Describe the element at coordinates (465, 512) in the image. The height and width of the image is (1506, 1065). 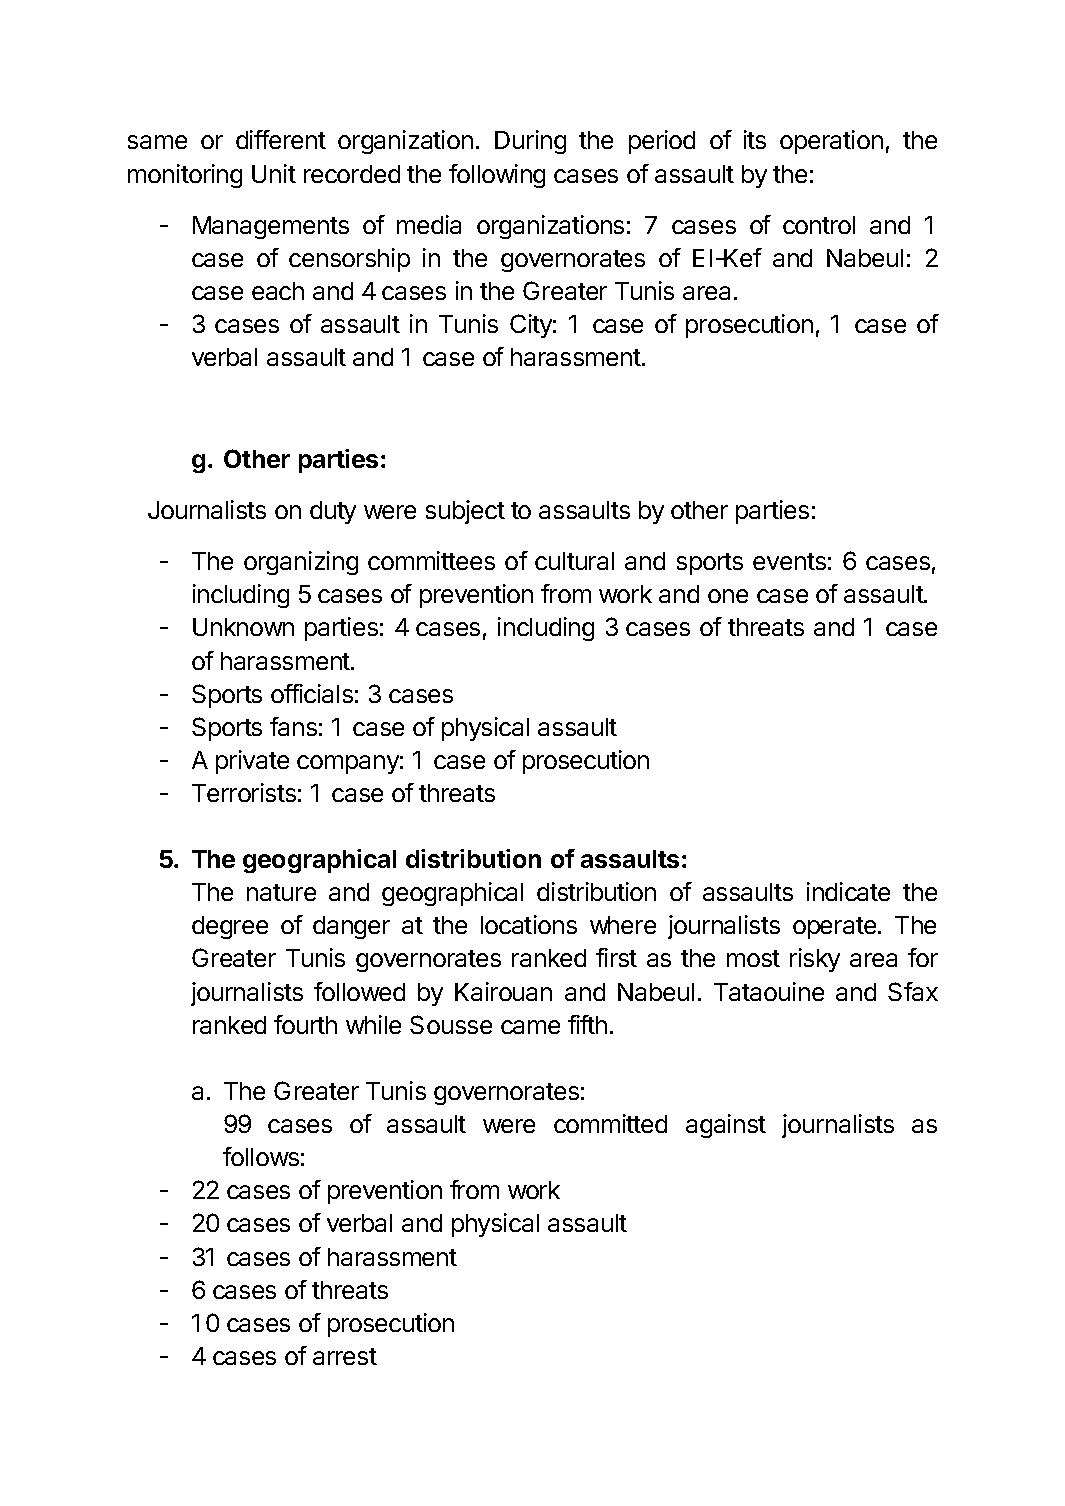
I see `subject` at that location.
